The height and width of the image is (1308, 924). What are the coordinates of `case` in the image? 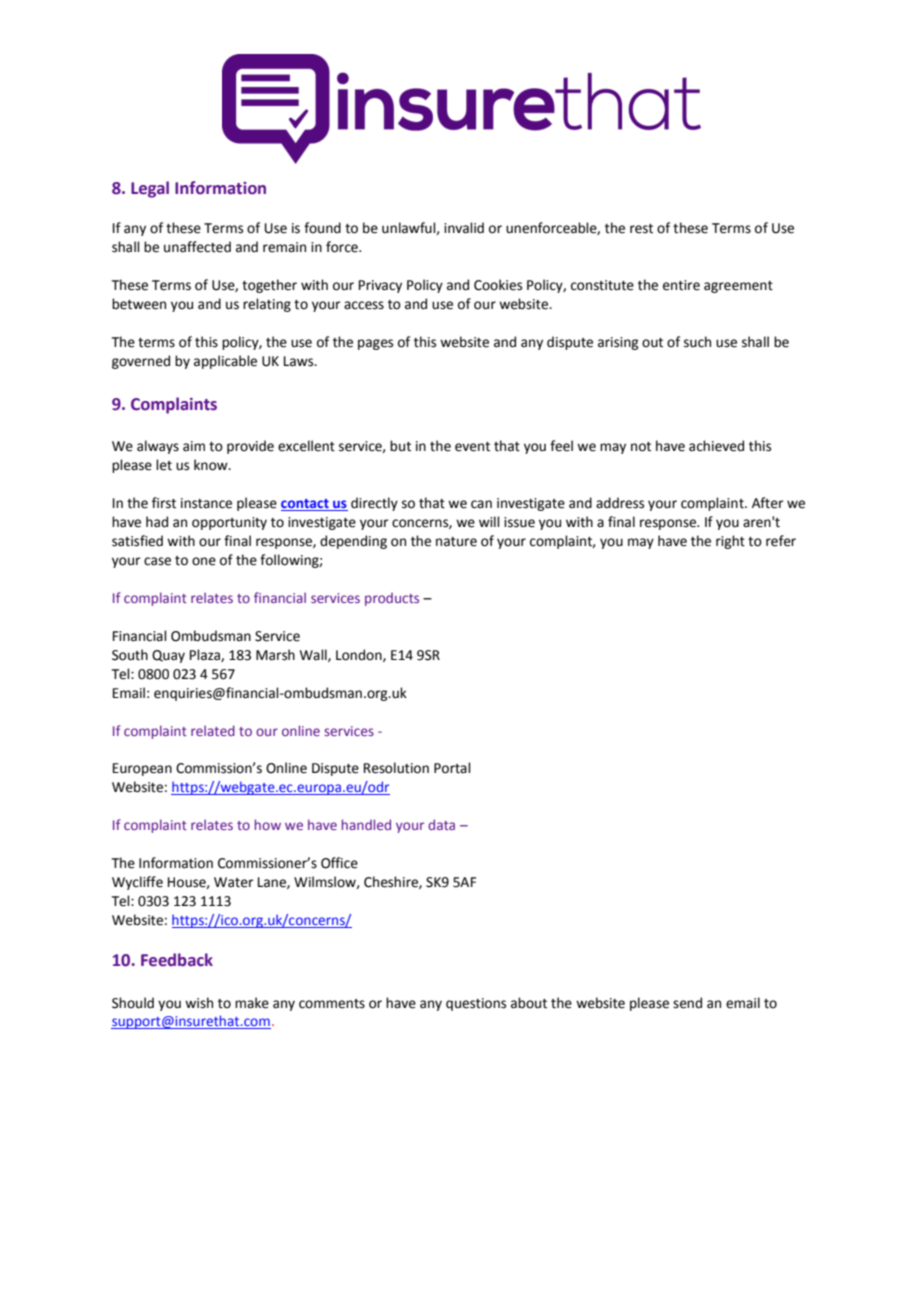 It's located at (157, 561).
